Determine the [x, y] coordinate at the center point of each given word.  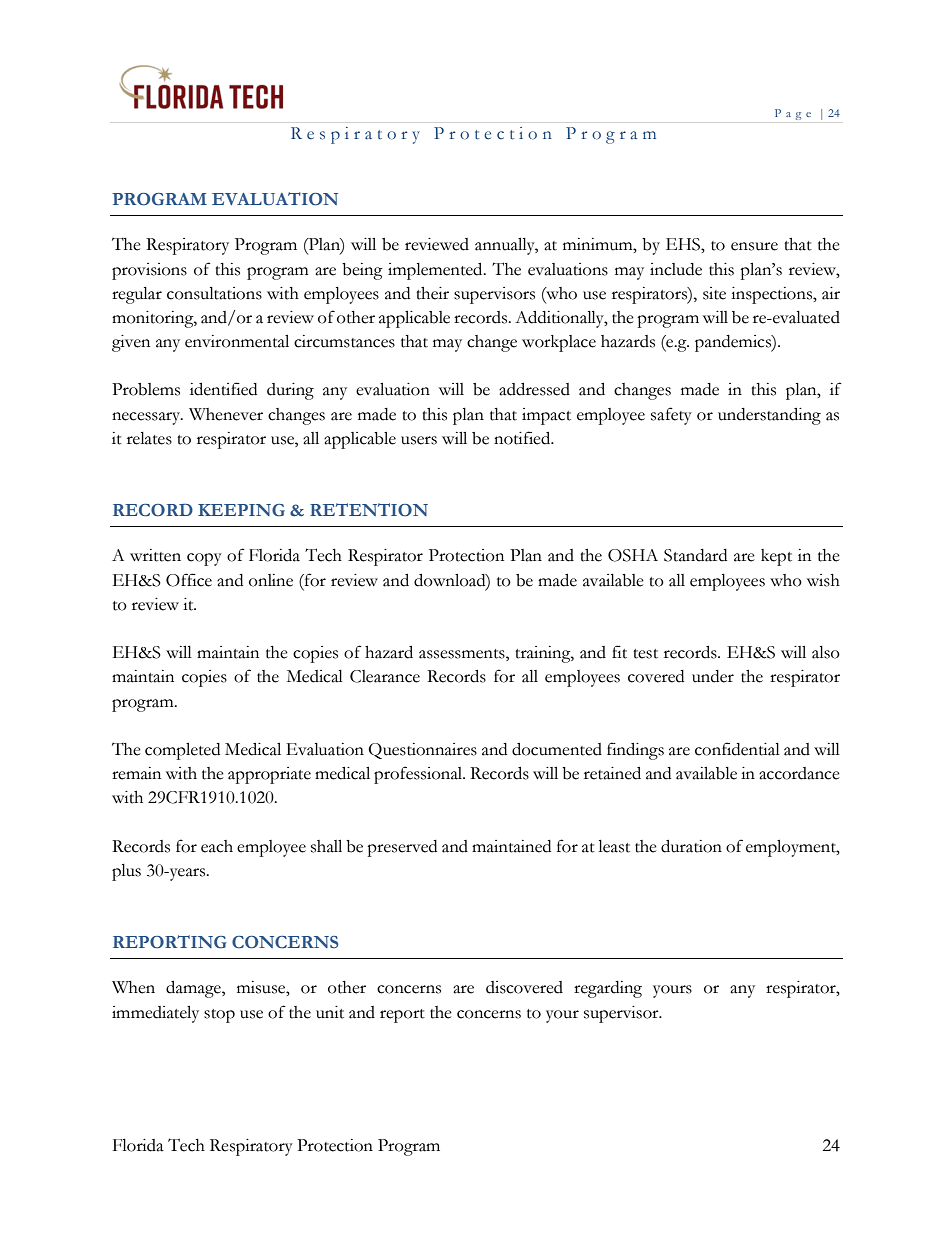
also [826, 652]
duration [691, 846]
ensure [754, 246]
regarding [608, 989]
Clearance [385, 676]
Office [189, 580]
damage [194, 989]
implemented [436, 271]
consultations [214, 293]
